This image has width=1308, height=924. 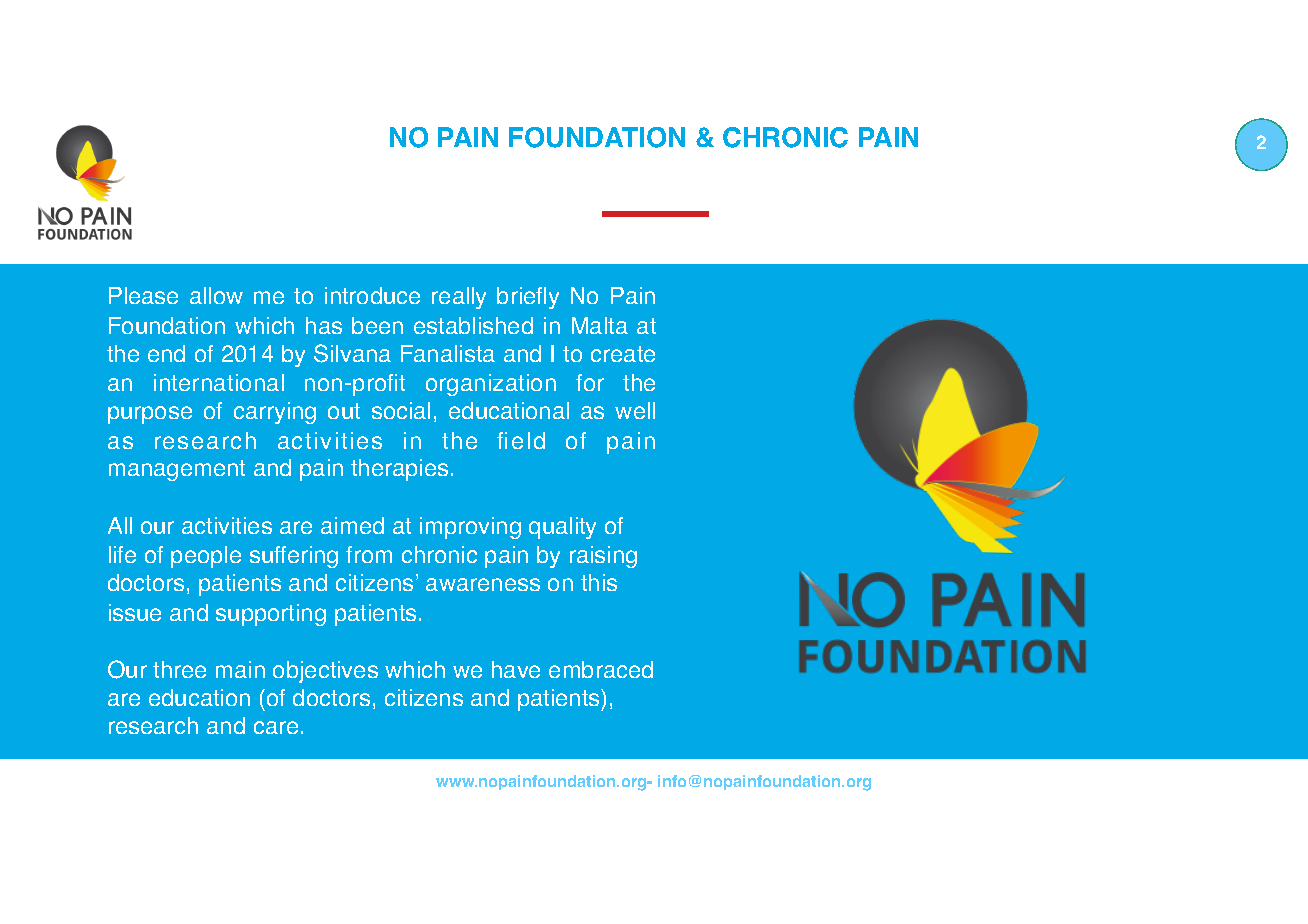 What do you see at coordinates (599, 582) in the image?
I see `this` at bounding box center [599, 582].
